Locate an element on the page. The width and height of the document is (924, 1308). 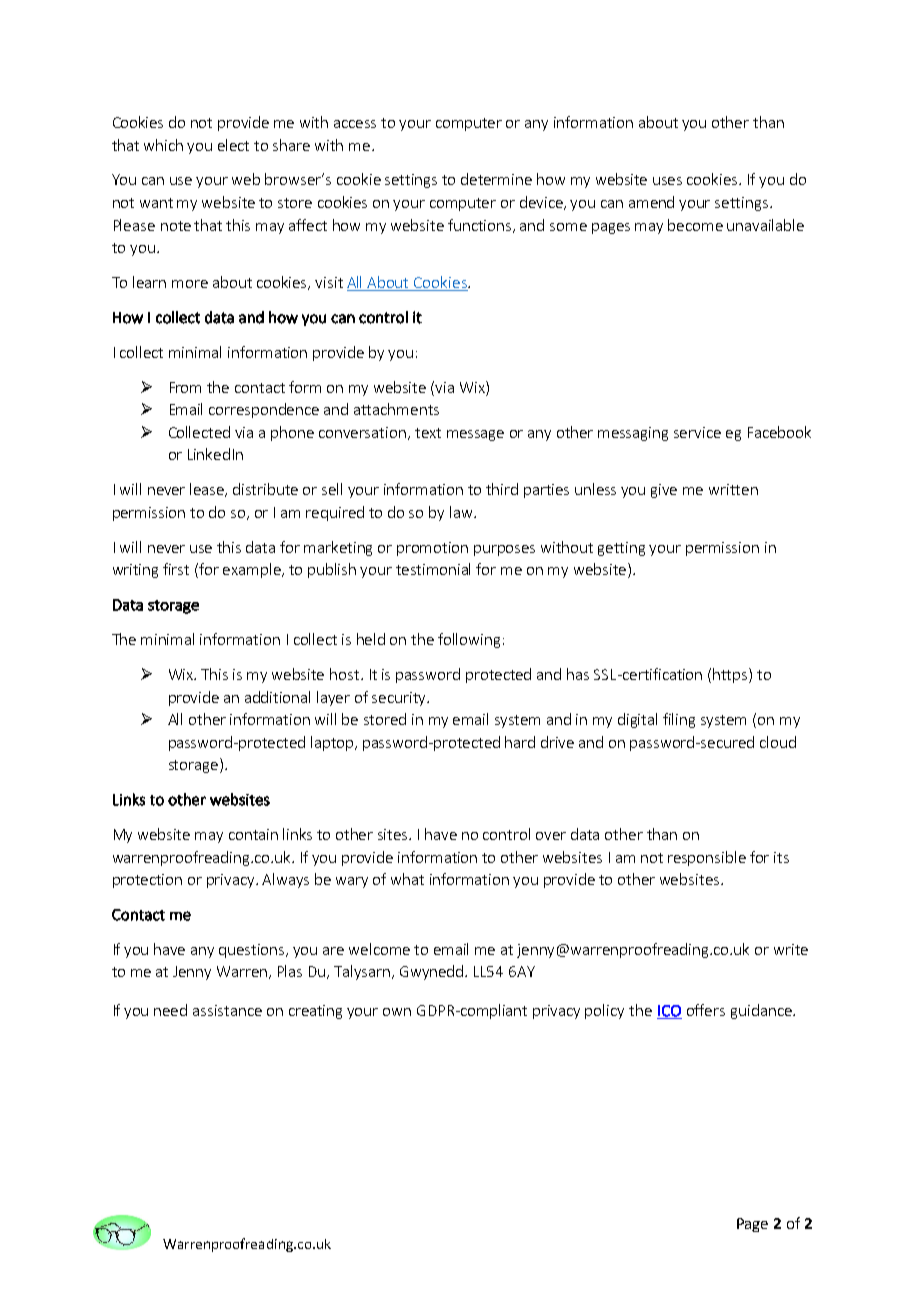
message is located at coordinates (475, 435).
